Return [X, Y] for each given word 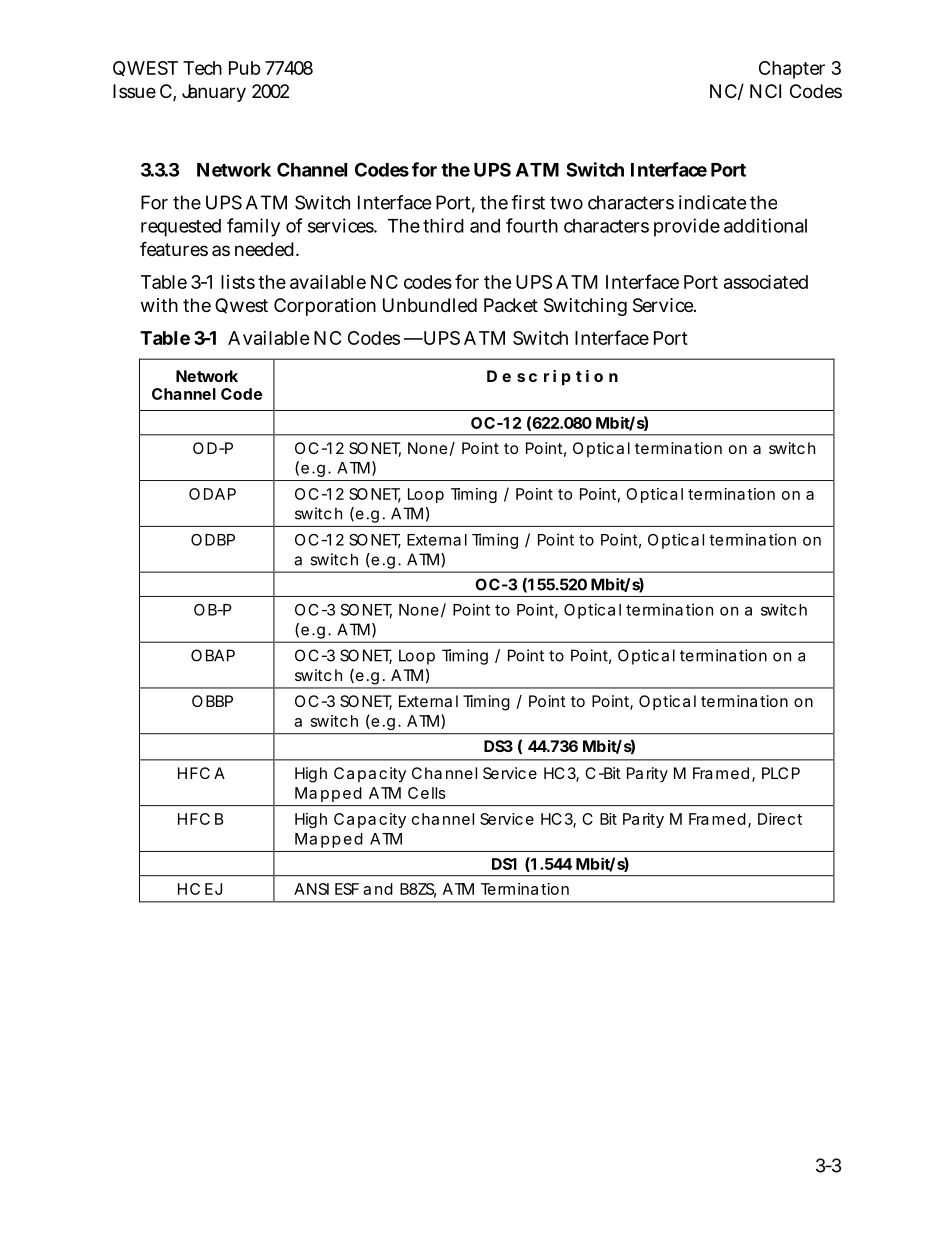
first [528, 202]
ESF [347, 889]
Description [552, 378]
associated [766, 281]
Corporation [325, 307]
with [159, 305]
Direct [780, 819]
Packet [511, 305]
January [214, 93]
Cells [427, 793]
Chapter [792, 70]
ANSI [311, 889]
